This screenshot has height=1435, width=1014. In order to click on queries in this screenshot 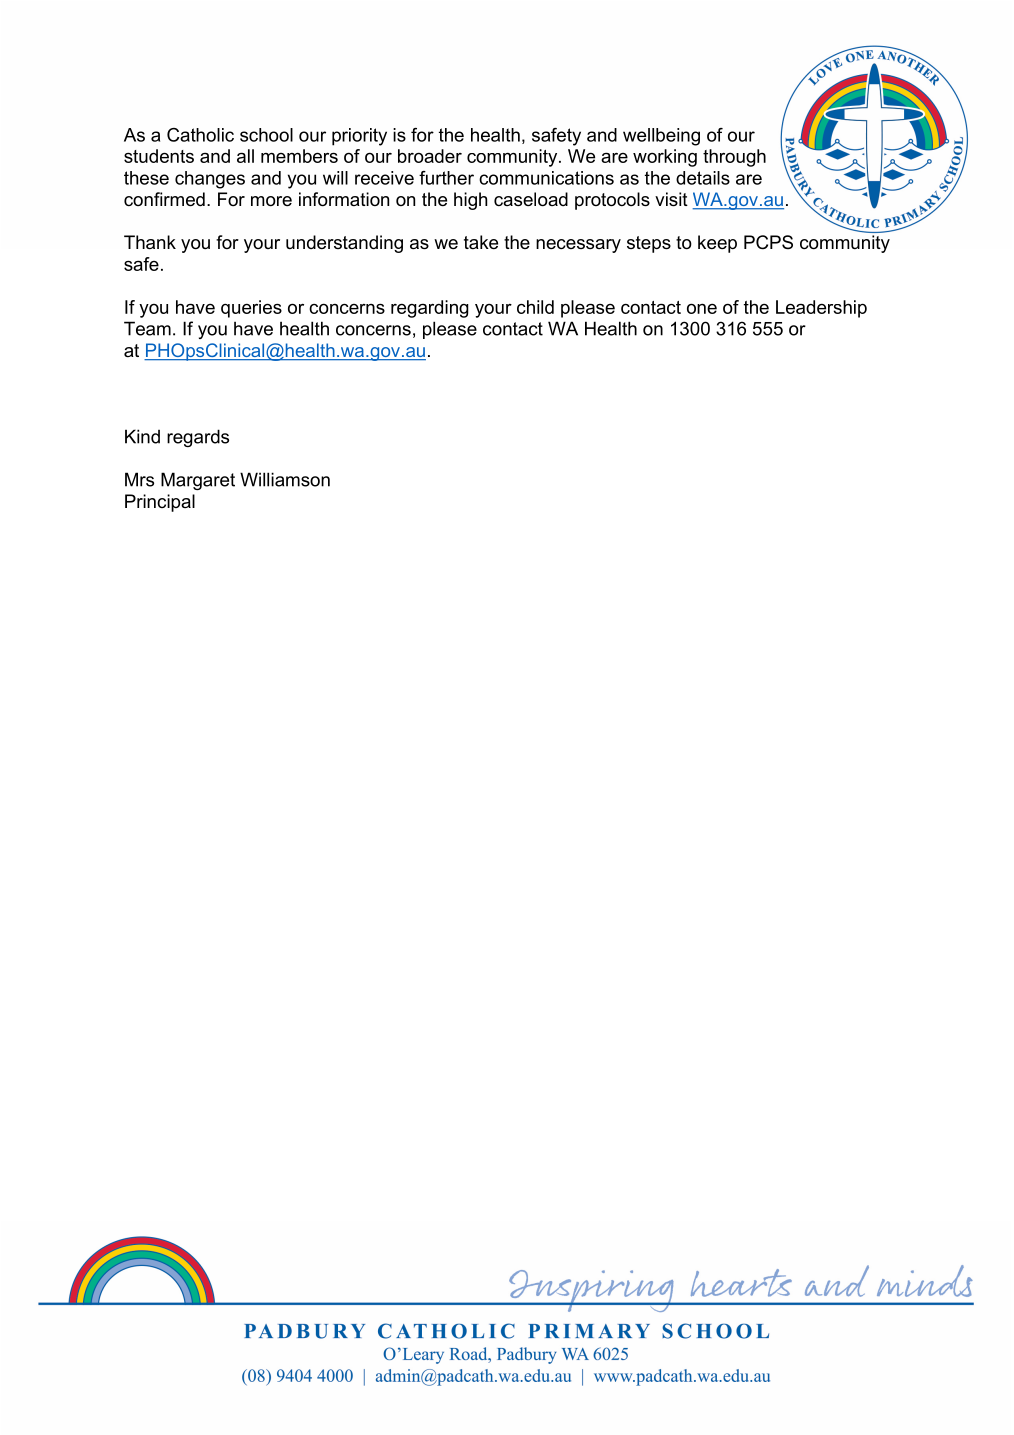, I will do `click(251, 309)`.
